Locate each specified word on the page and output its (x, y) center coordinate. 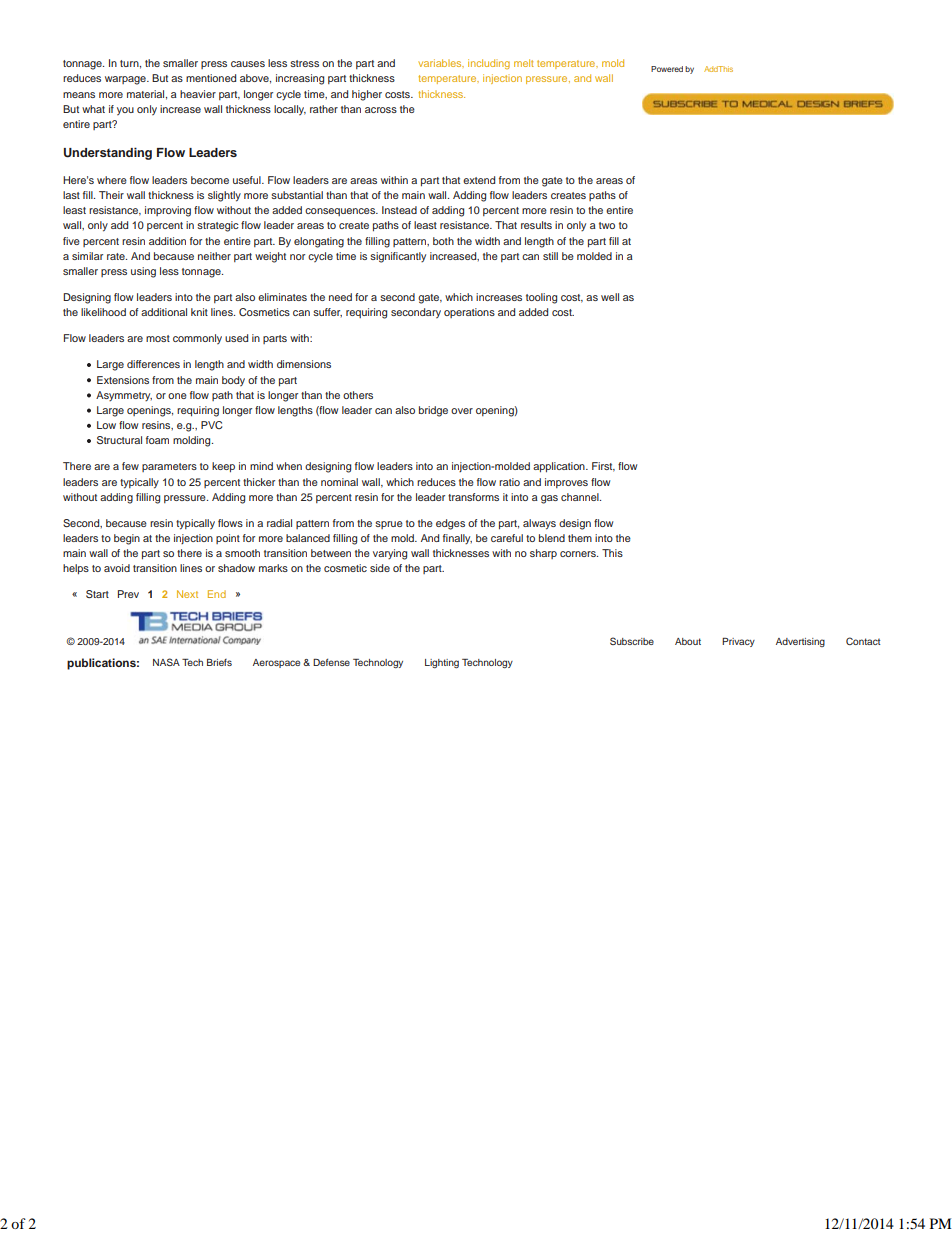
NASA (166, 662)
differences (153, 364)
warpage (126, 80)
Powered (667, 69)
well (610, 297)
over (462, 411)
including (489, 64)
